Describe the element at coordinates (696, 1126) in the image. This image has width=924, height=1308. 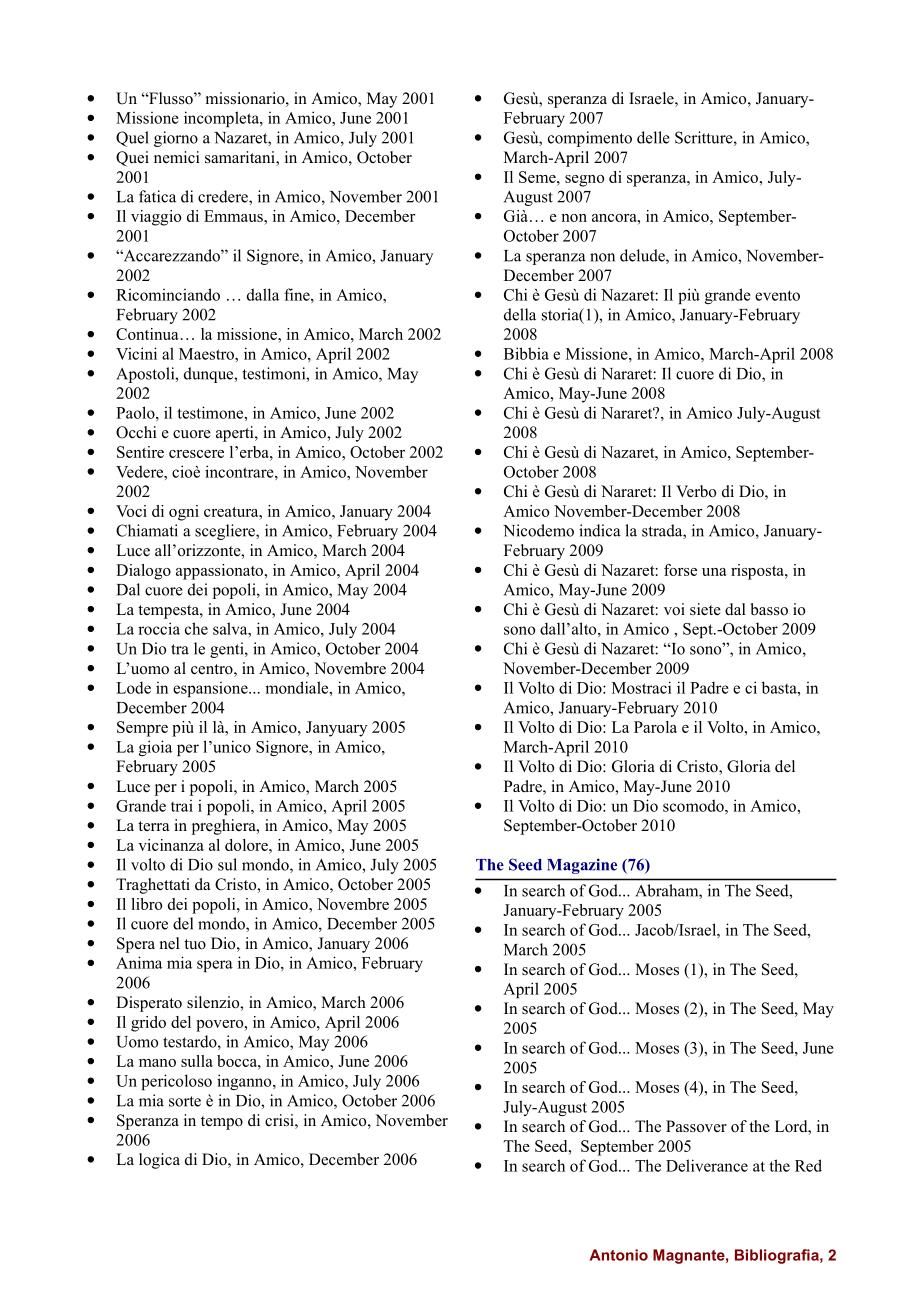
I see `Passover` at that location.
